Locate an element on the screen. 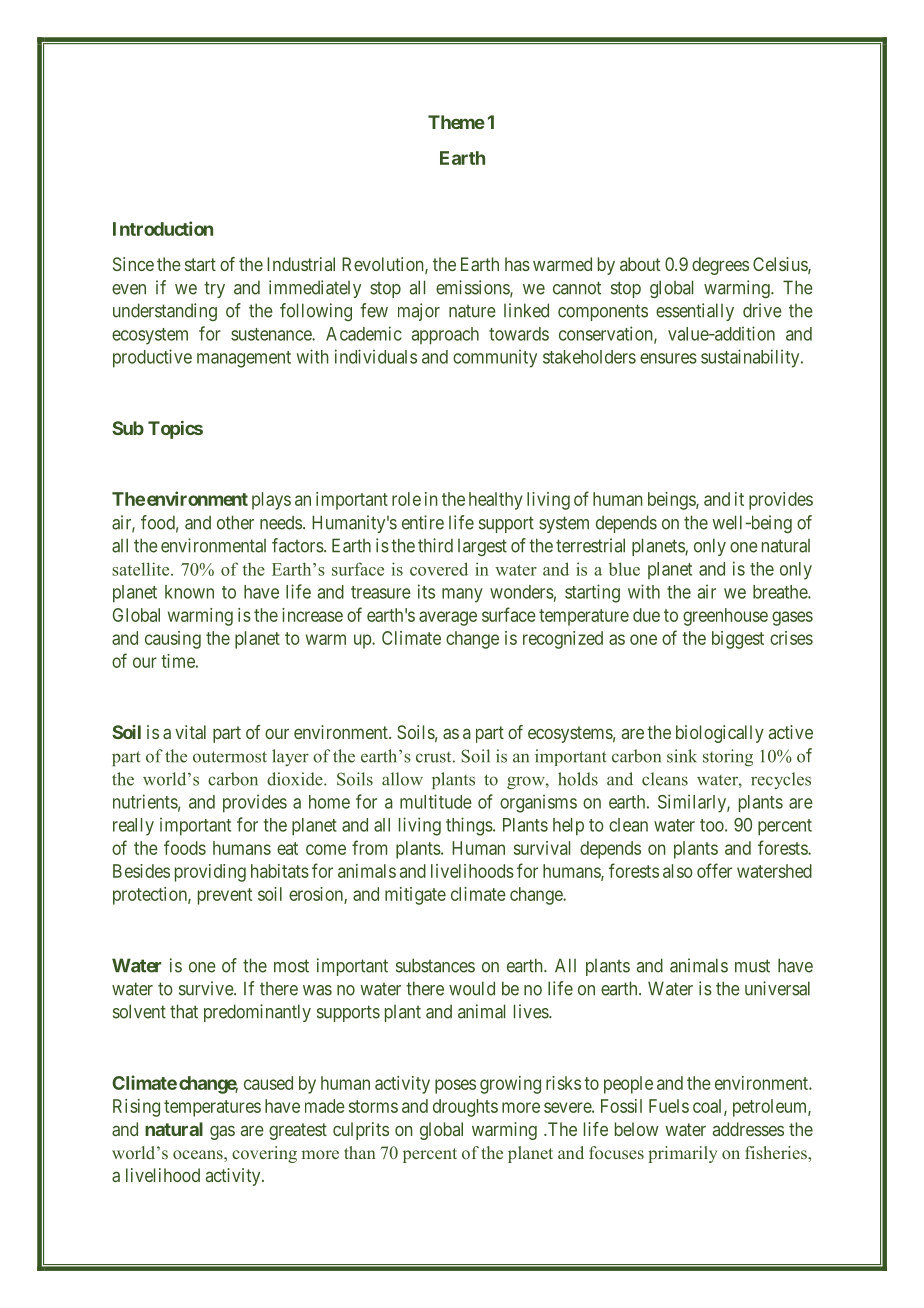 The image size is (924, 1308). try is located at coordinates (214, 289).
